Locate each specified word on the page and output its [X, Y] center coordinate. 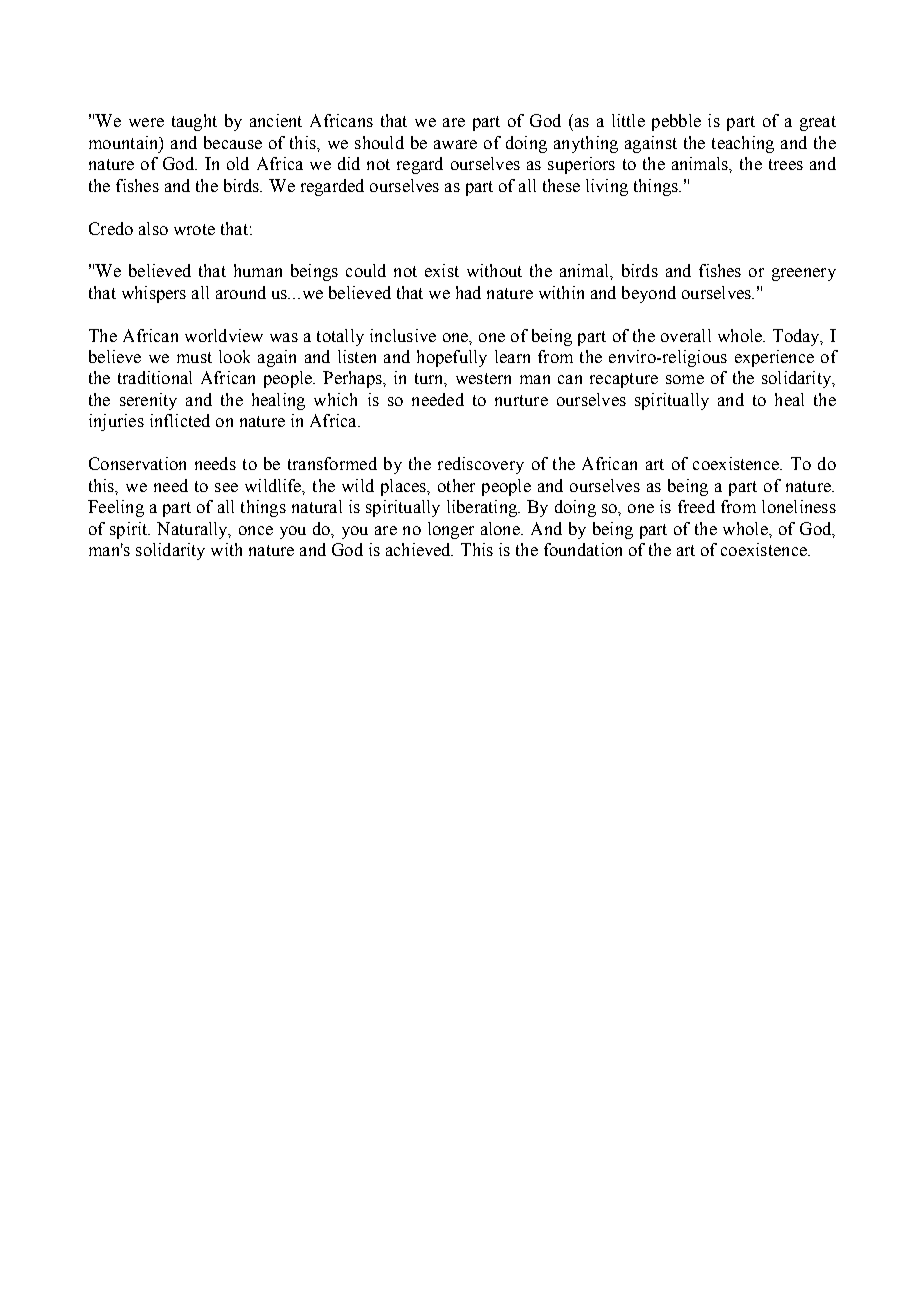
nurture [521, 400]
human [258, 270]
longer [451, 530]
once [256, 530]
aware [455, 144]
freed [696, 506]
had [468, 292]
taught [194, 122]
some [685, 379]
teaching [743, 144]
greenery [804, 274]
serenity [148, 401]
